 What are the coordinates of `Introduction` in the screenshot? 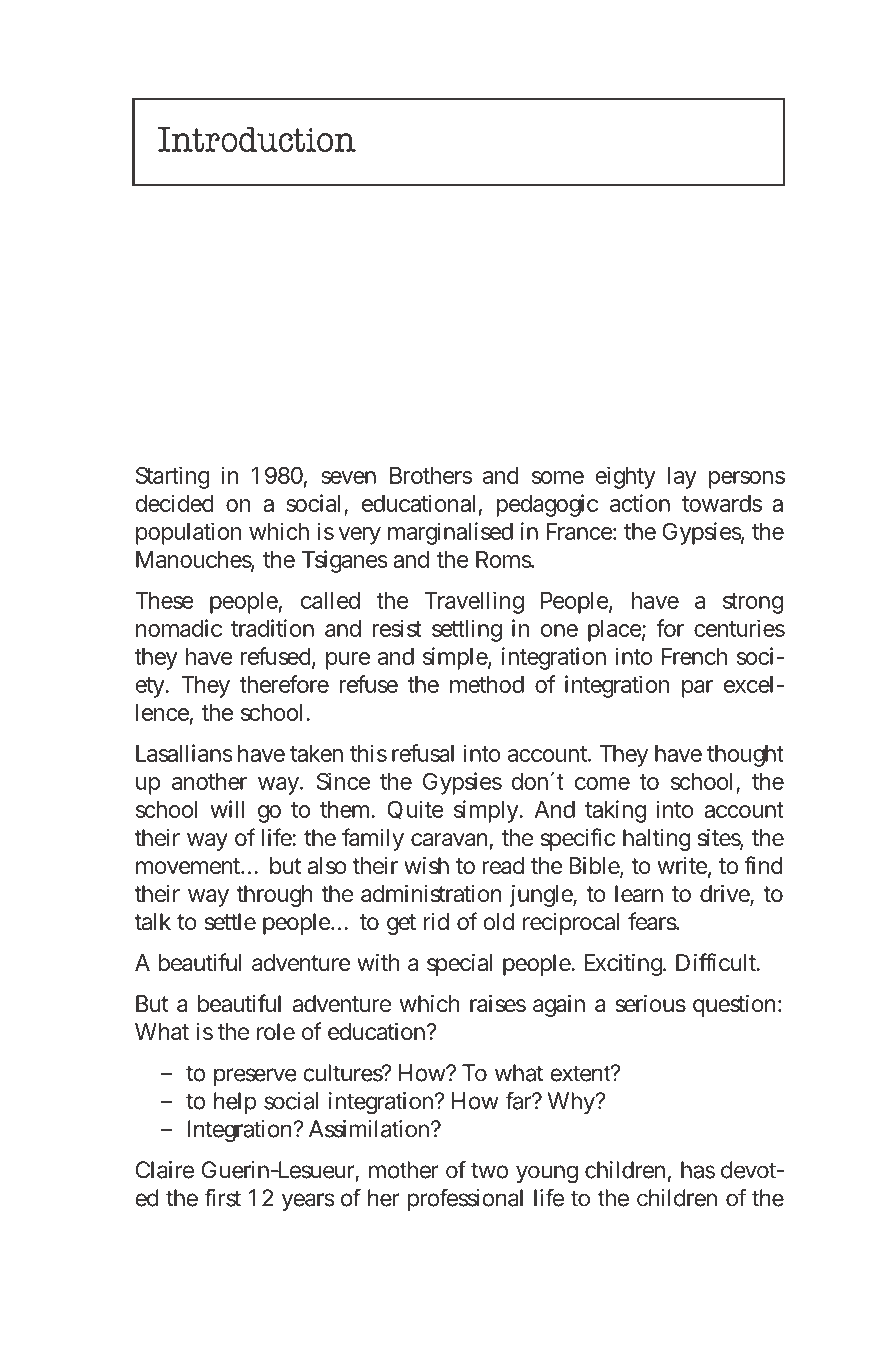 It's located at (257, 139).
